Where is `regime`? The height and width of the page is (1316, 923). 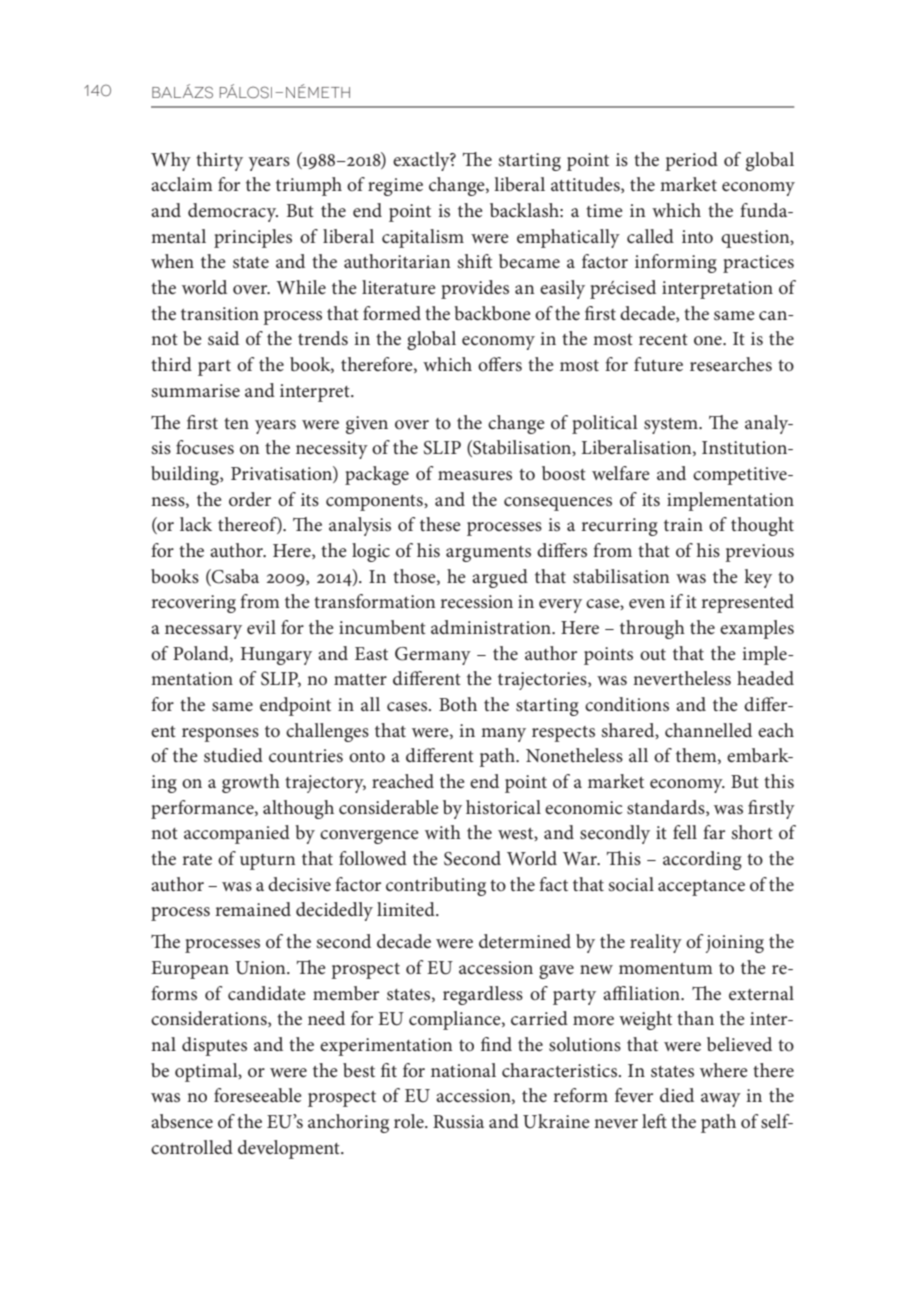 regime is located at coordinates (395, 187).
